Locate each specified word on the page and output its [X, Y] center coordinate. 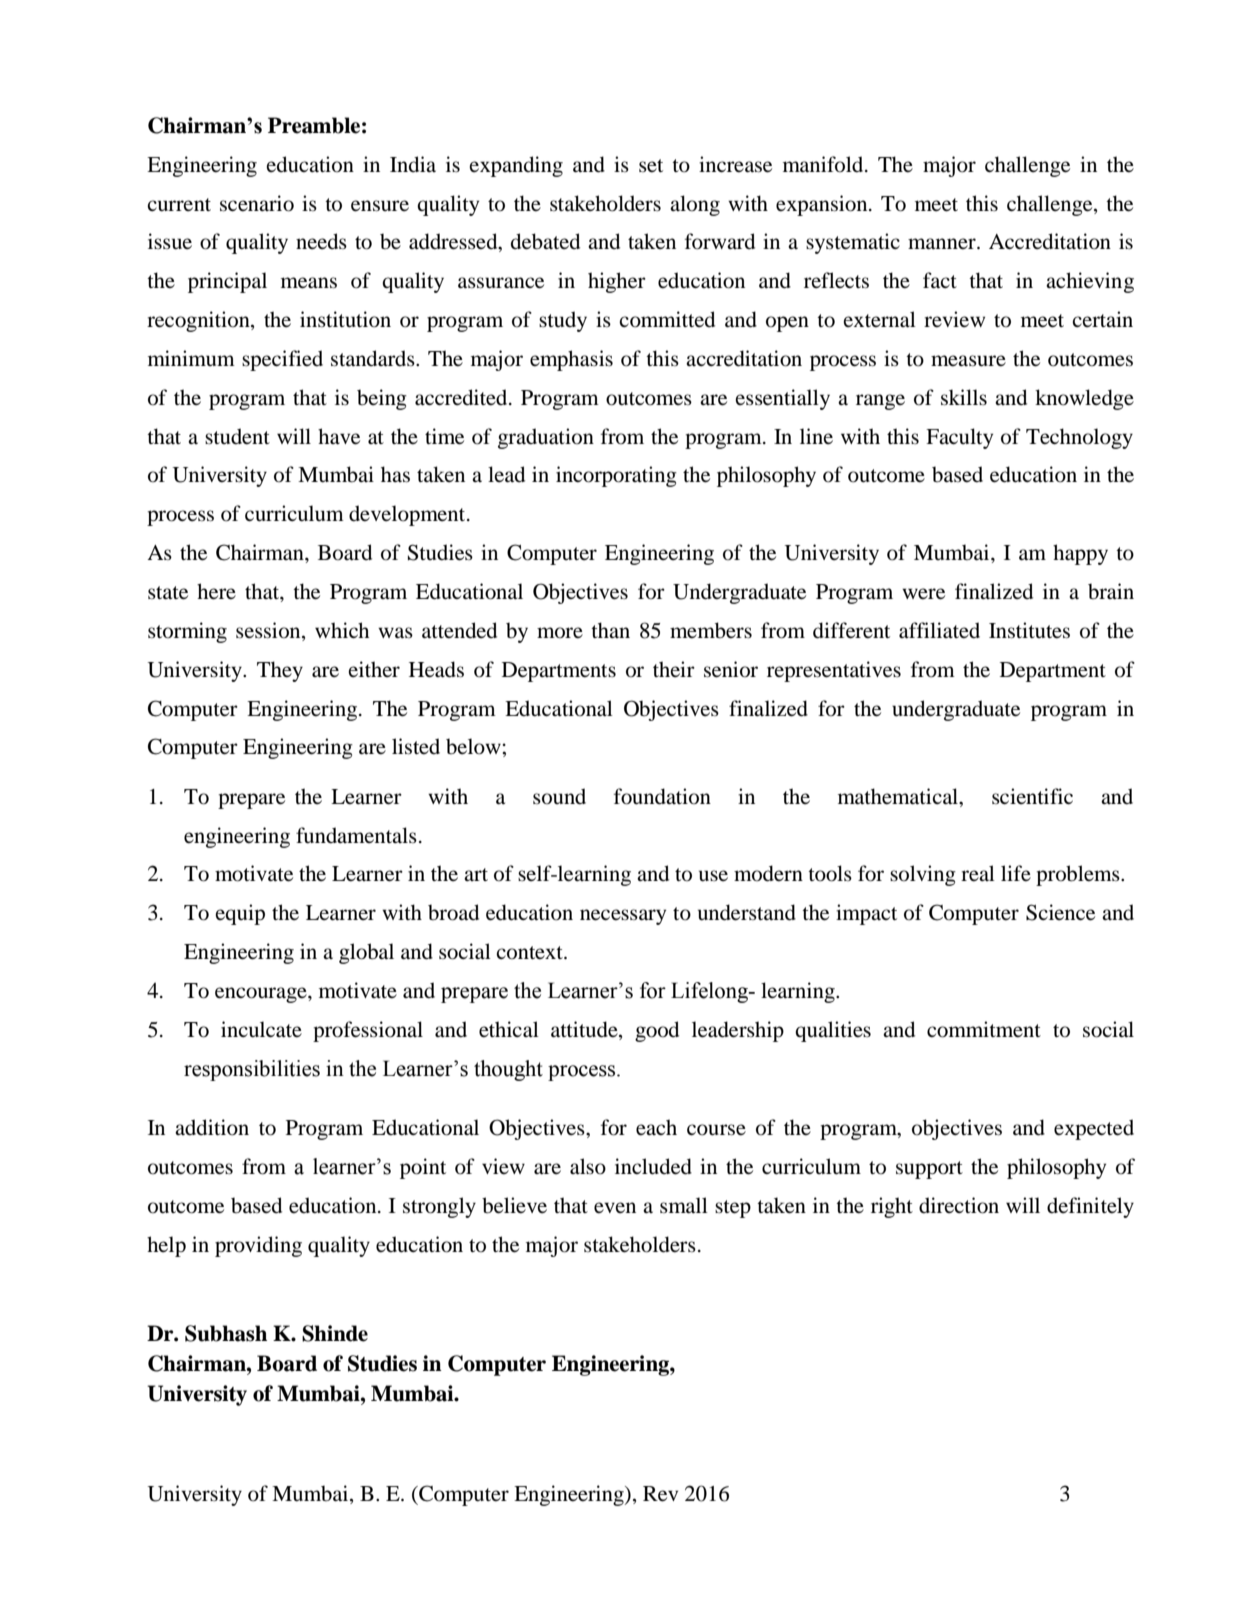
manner [943, 244]
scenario [257, 203]
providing [258, 1246]
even [615, 1208]
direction [959, 1205]
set [651, 166]
